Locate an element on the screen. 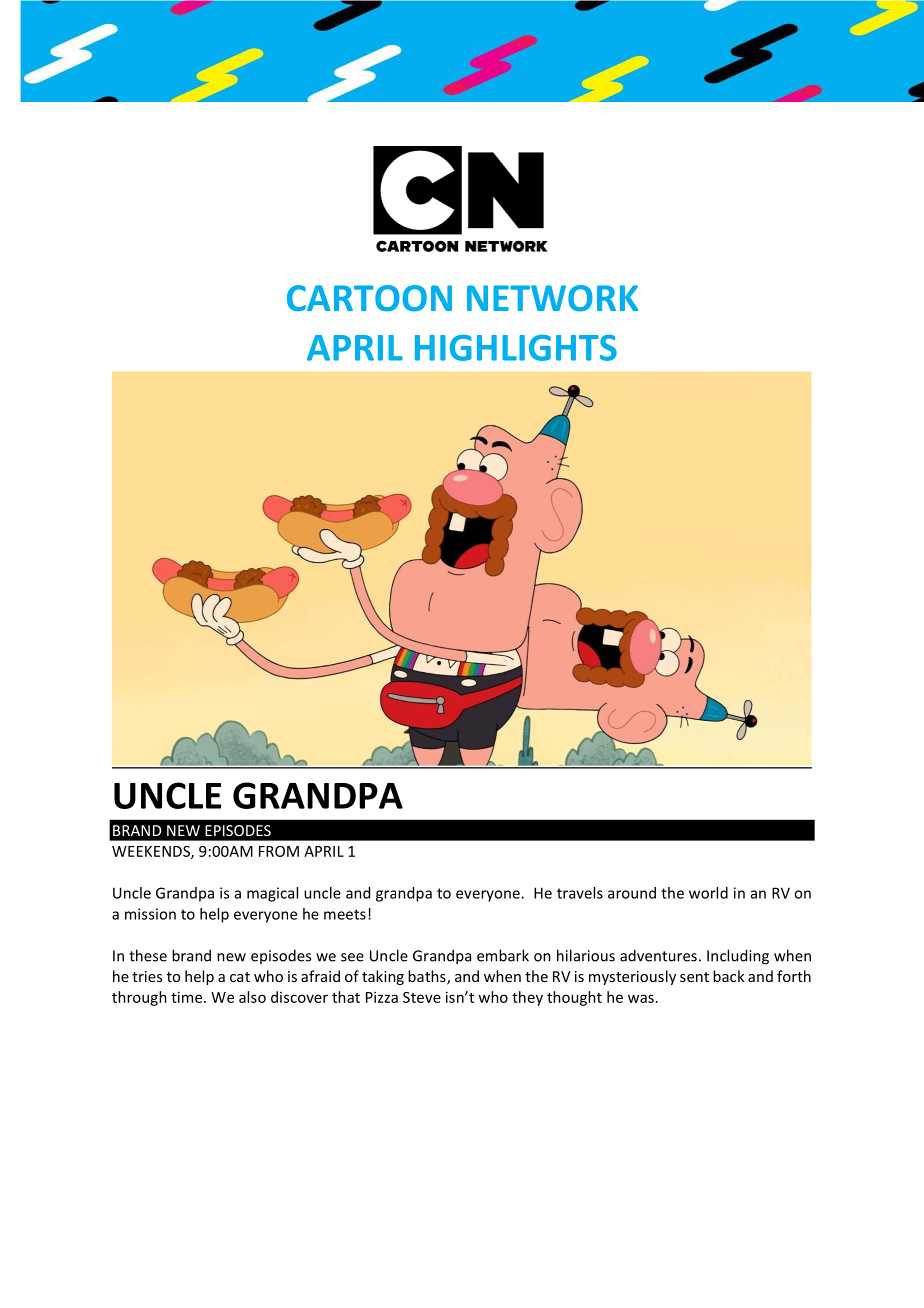 The image size is (924, 1308). baths is located at coordinates (428, 977).
